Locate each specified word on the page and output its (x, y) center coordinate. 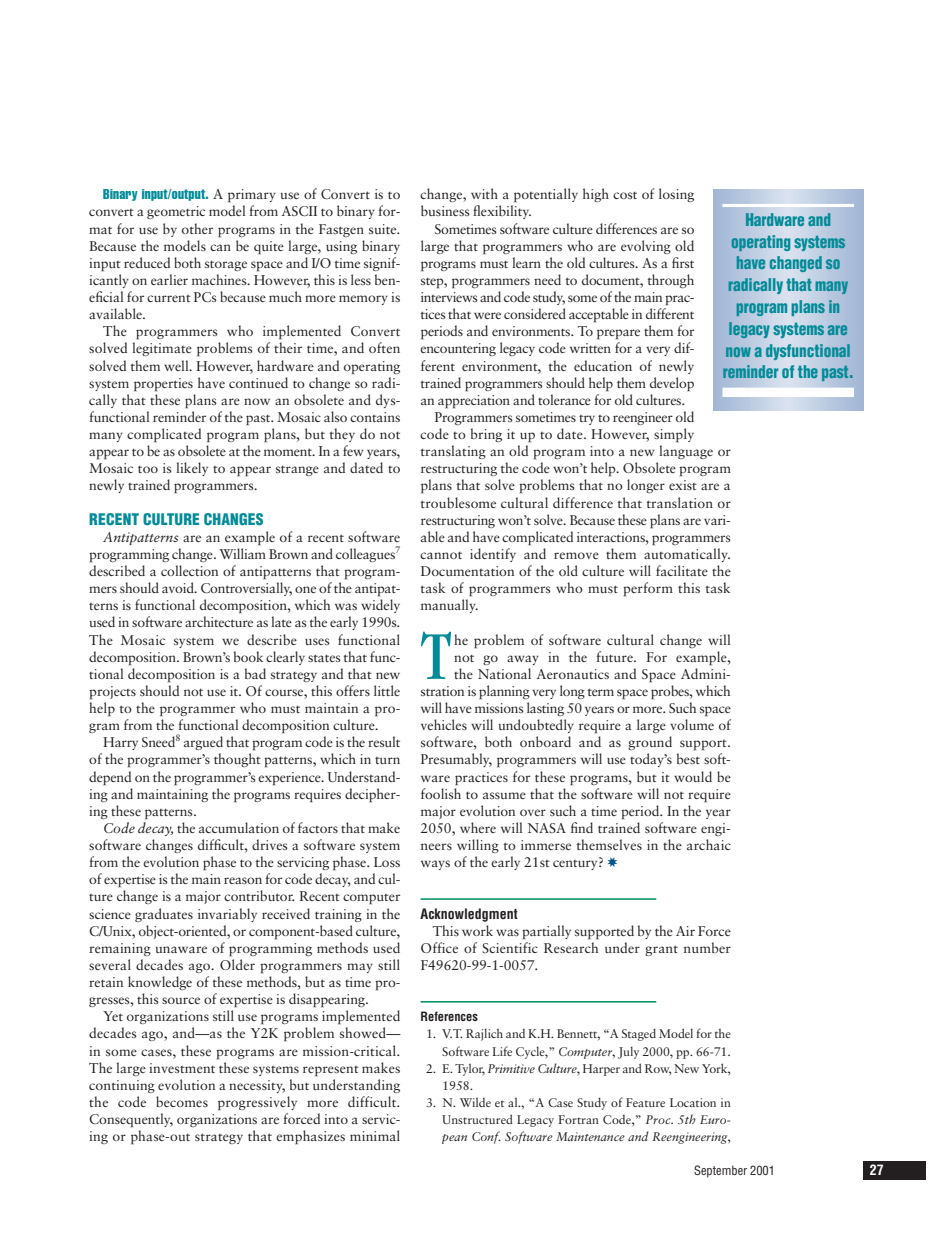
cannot (441, 555)
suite (384, 229)
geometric (176, 212)
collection (189, 570)
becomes (182, 1101)
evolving (646, 247)
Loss (387, 862)
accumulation (239, 827)
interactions (612, 537)
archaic (709, 844)
